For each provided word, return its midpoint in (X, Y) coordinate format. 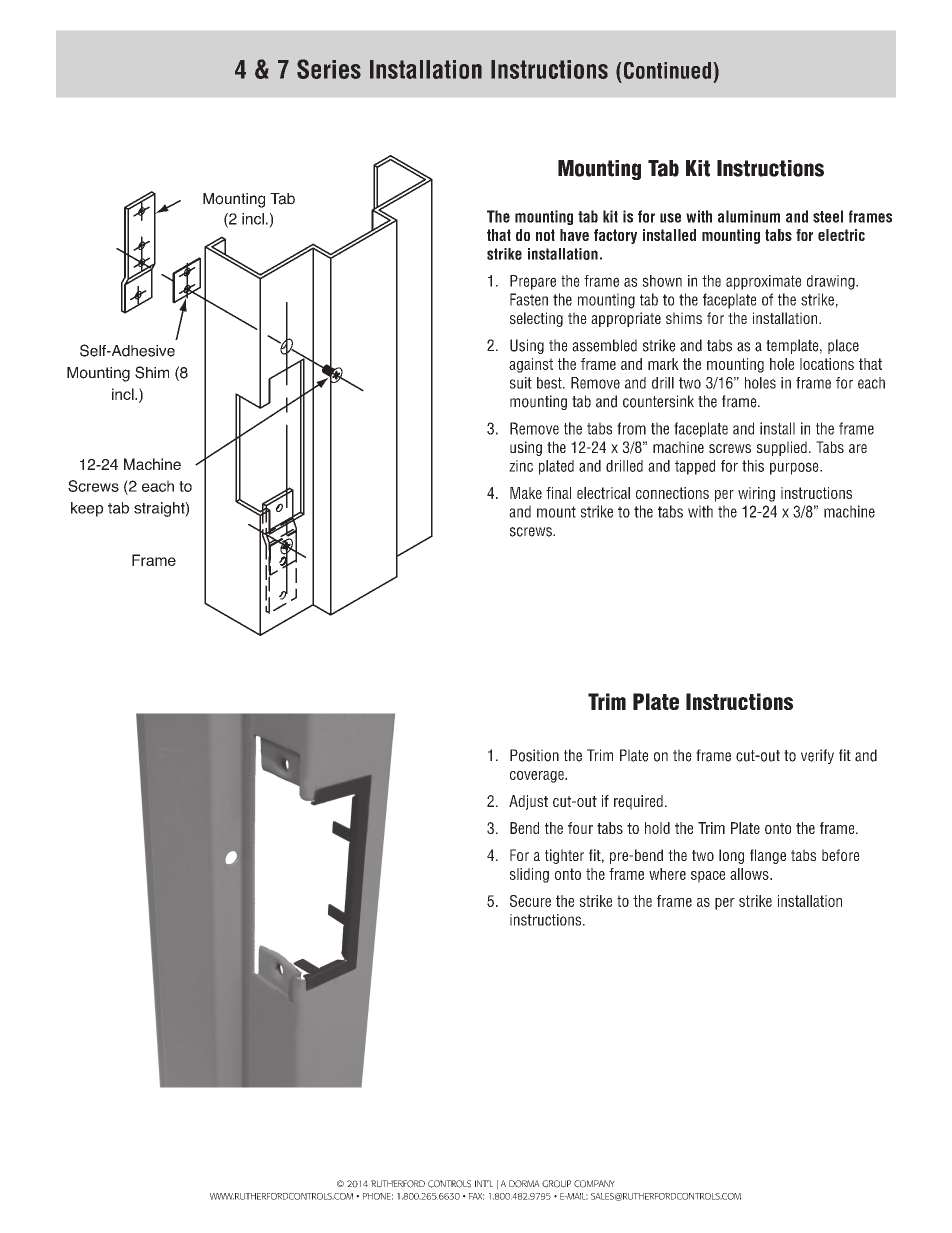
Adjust (528, 802)
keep (87, 509)
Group (556, 1184)
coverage (538, 777)
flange (768, 856)
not (545, 235)
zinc (521, 466)
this (753, 466)
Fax (476, 1196)
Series (329, 69)
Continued (667, 70)
